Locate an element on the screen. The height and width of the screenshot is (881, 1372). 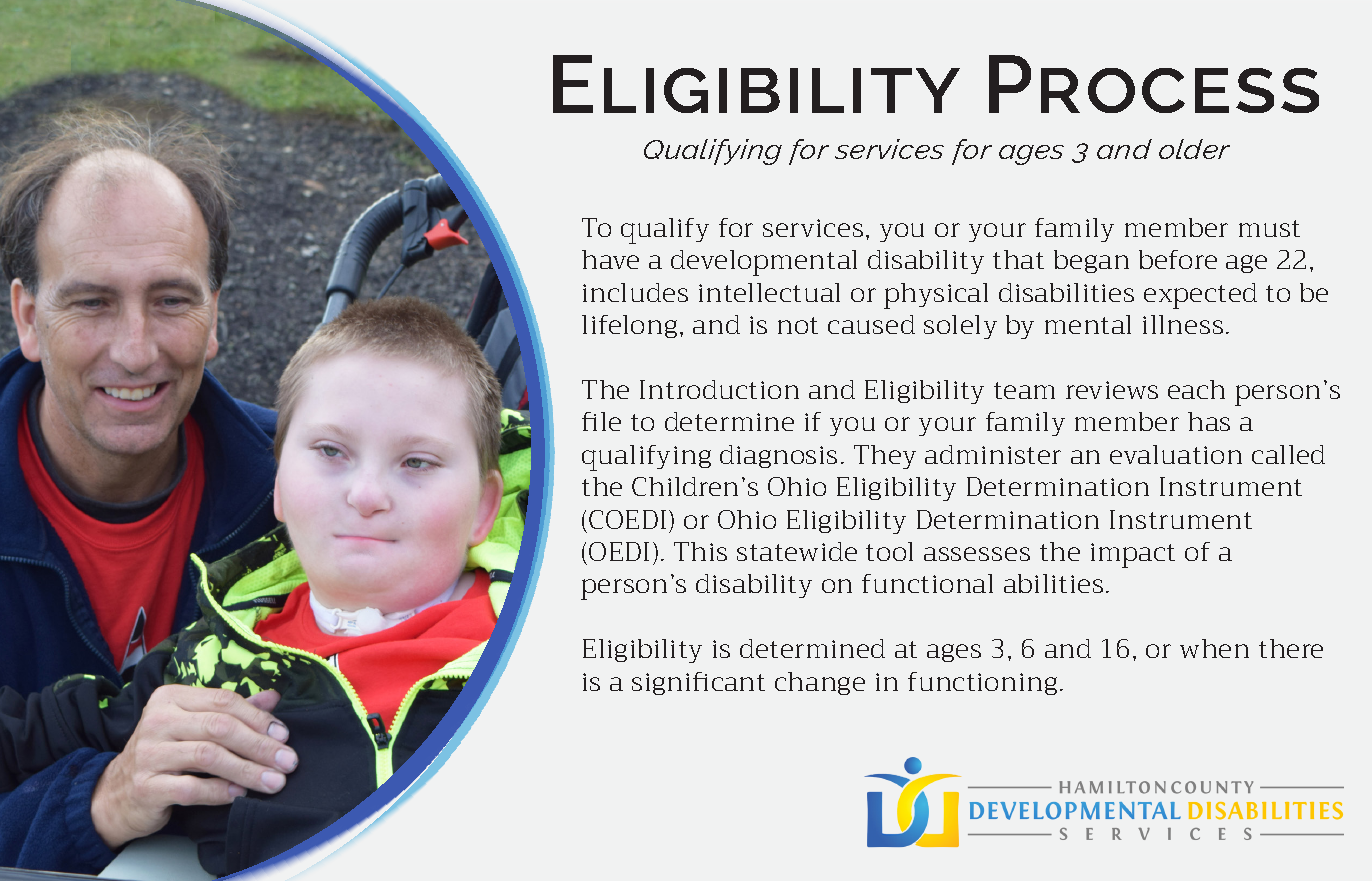
Introduction is located at coordinates (719, 389).
